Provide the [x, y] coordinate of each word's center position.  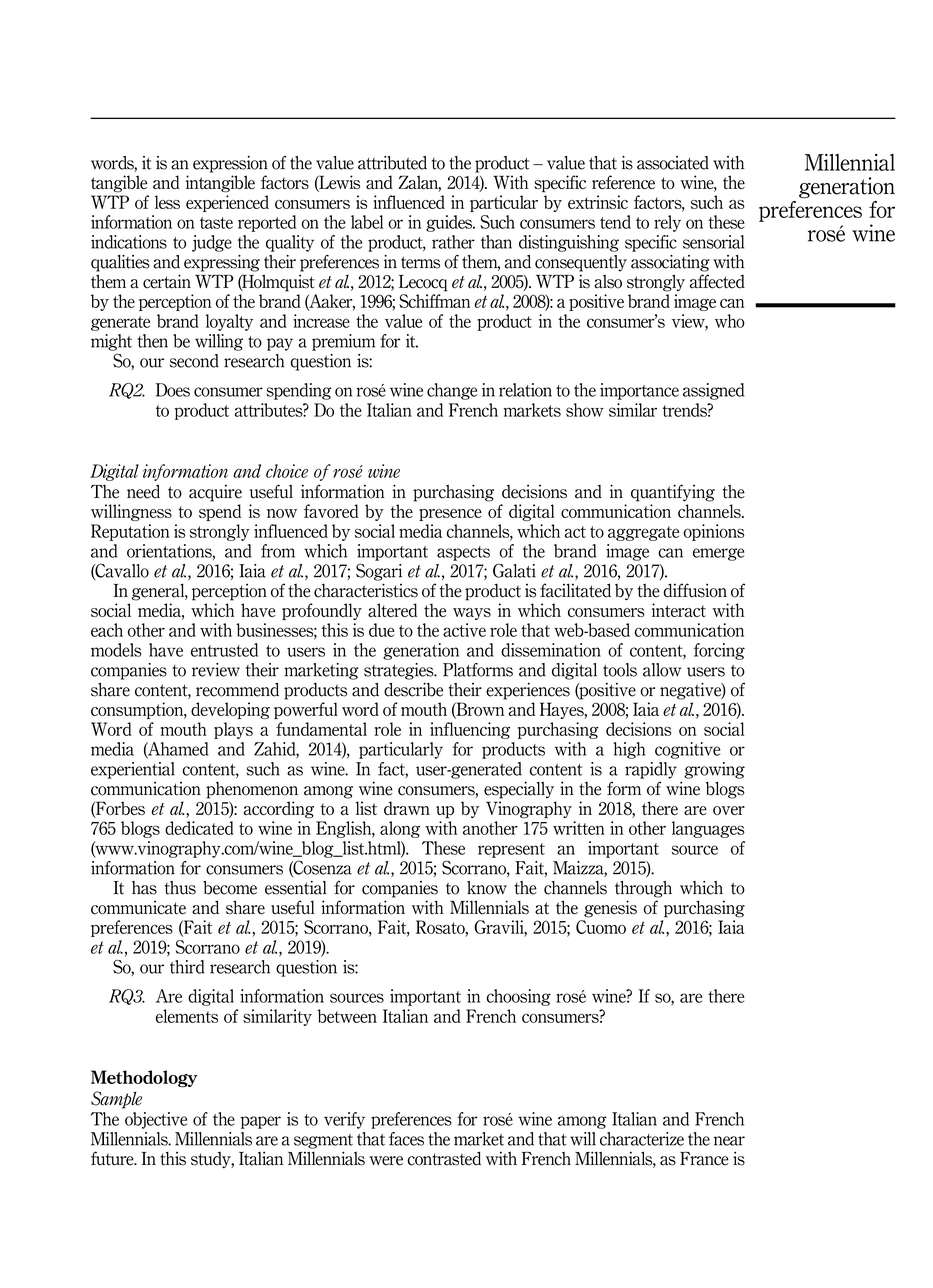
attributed [392, 163]
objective [156, 1120]
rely [667, 223]
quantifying [673, 493]
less [167, 202]
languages [708, 829]
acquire [215, 493]
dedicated [199, 828]
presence [450, 515]
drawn [407, 808]
